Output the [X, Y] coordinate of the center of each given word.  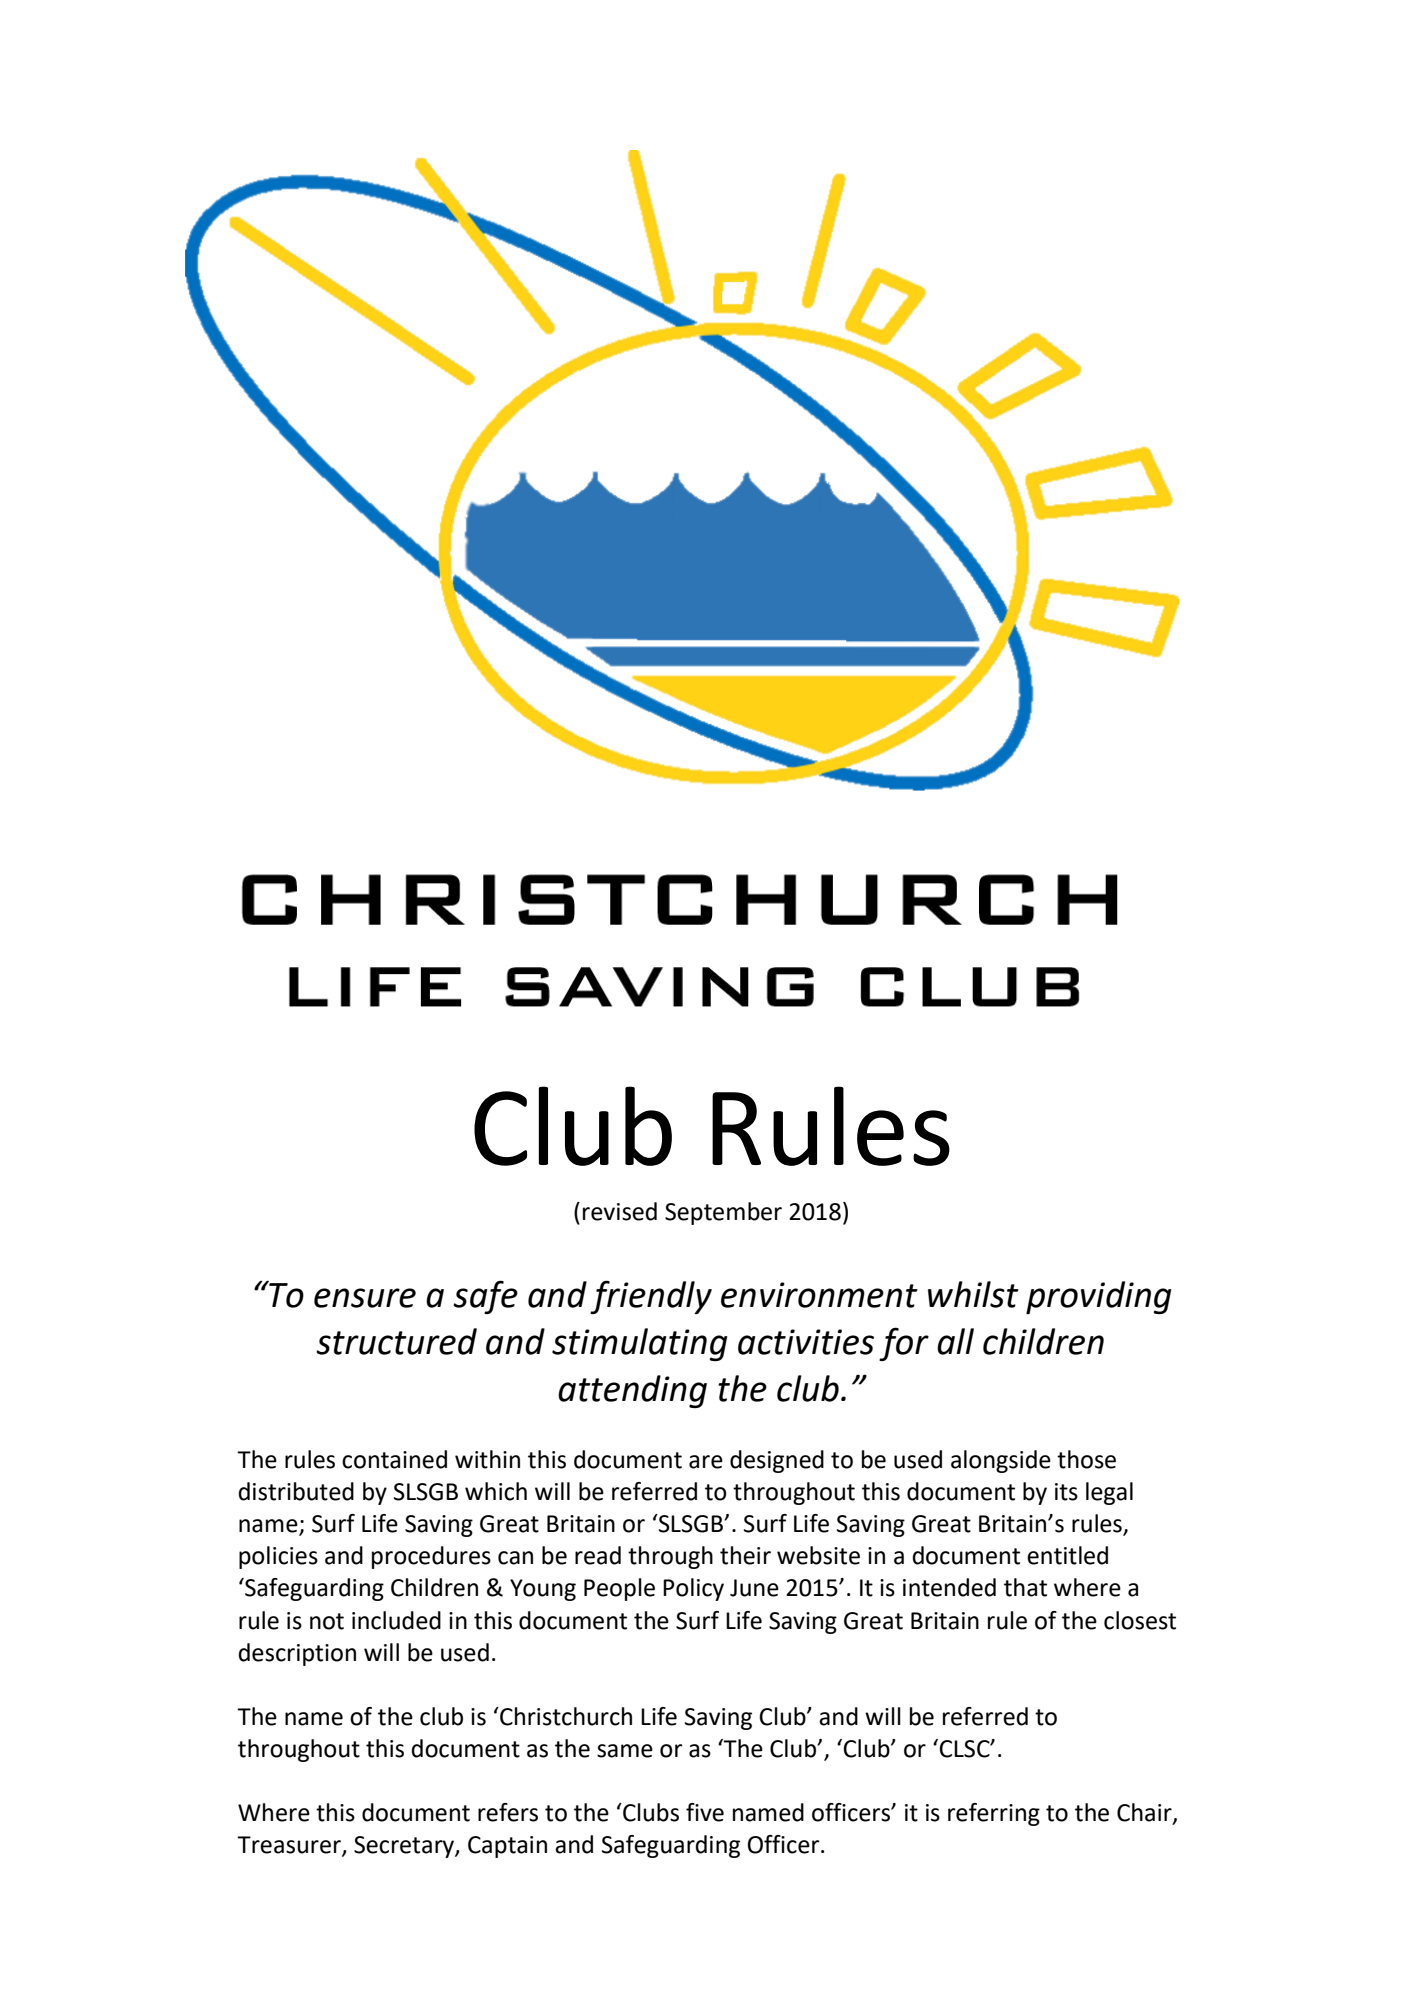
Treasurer [290, 1846]
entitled [1067, 1555]
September [723, 1213]
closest [1140, 1620]
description [297, 1654]
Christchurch [565, 1716]
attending [632, 1391]
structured [396, 1341]
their [745, 1555]
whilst [973, 1294]
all [955, 1341]
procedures [431, 1557]
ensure [365, 1298]
